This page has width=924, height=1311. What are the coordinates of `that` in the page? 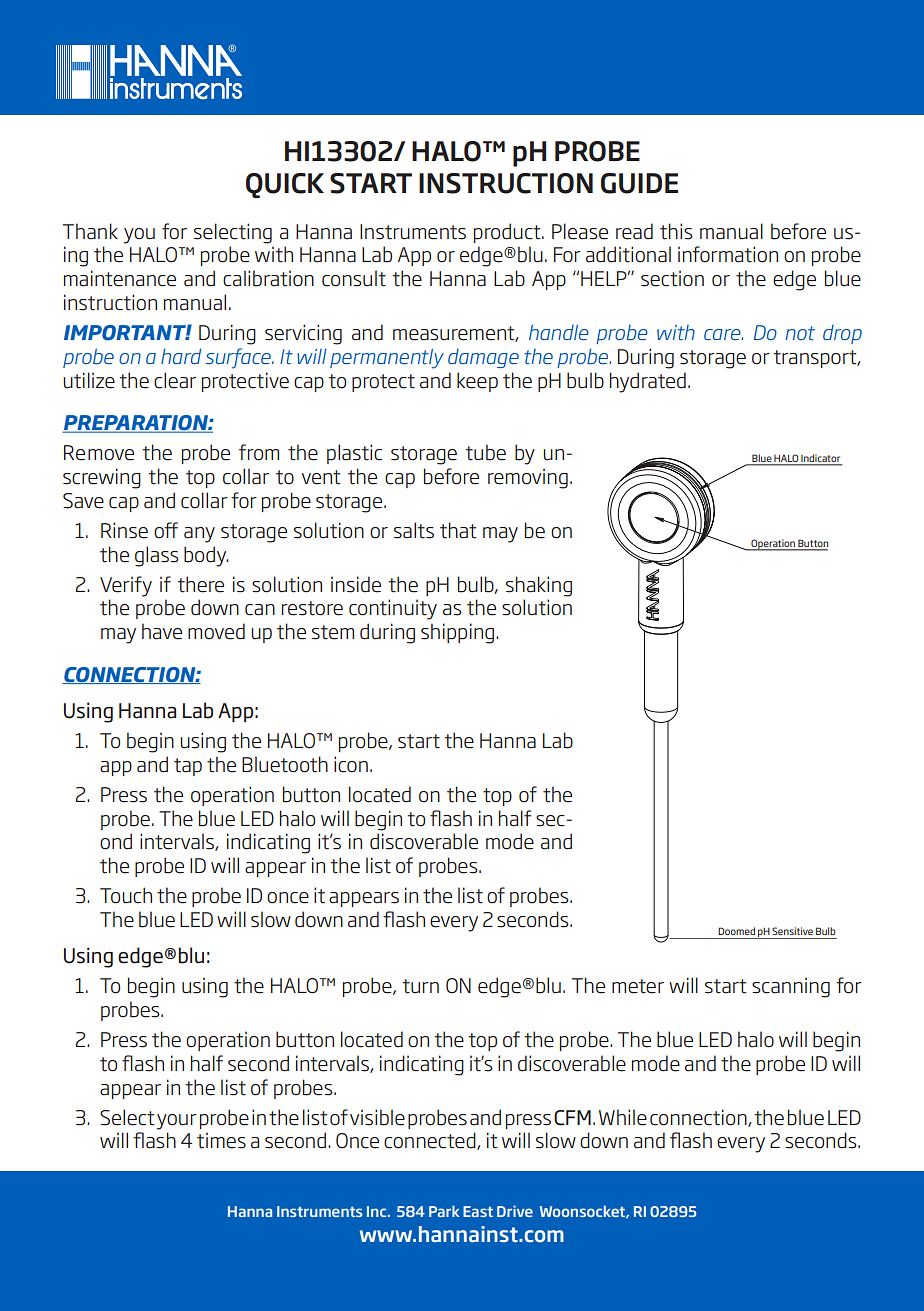 It's located at (458, 530).
